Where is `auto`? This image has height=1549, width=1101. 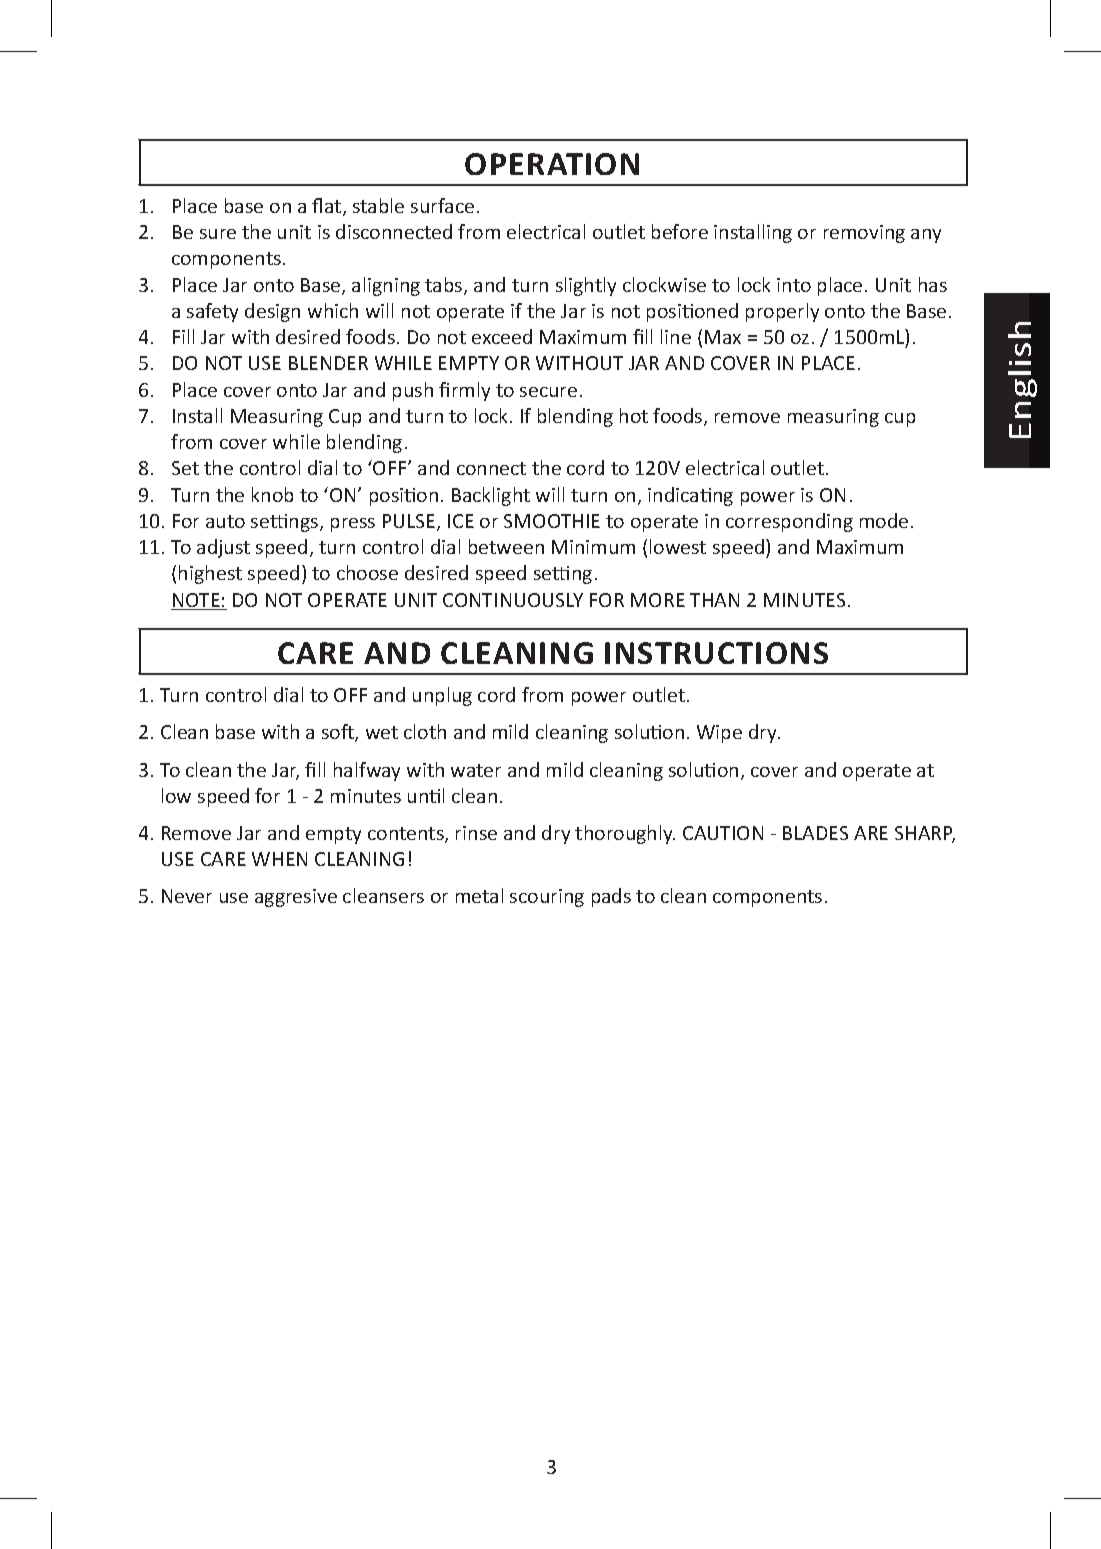
auto is located at coordinates (225, 521).
